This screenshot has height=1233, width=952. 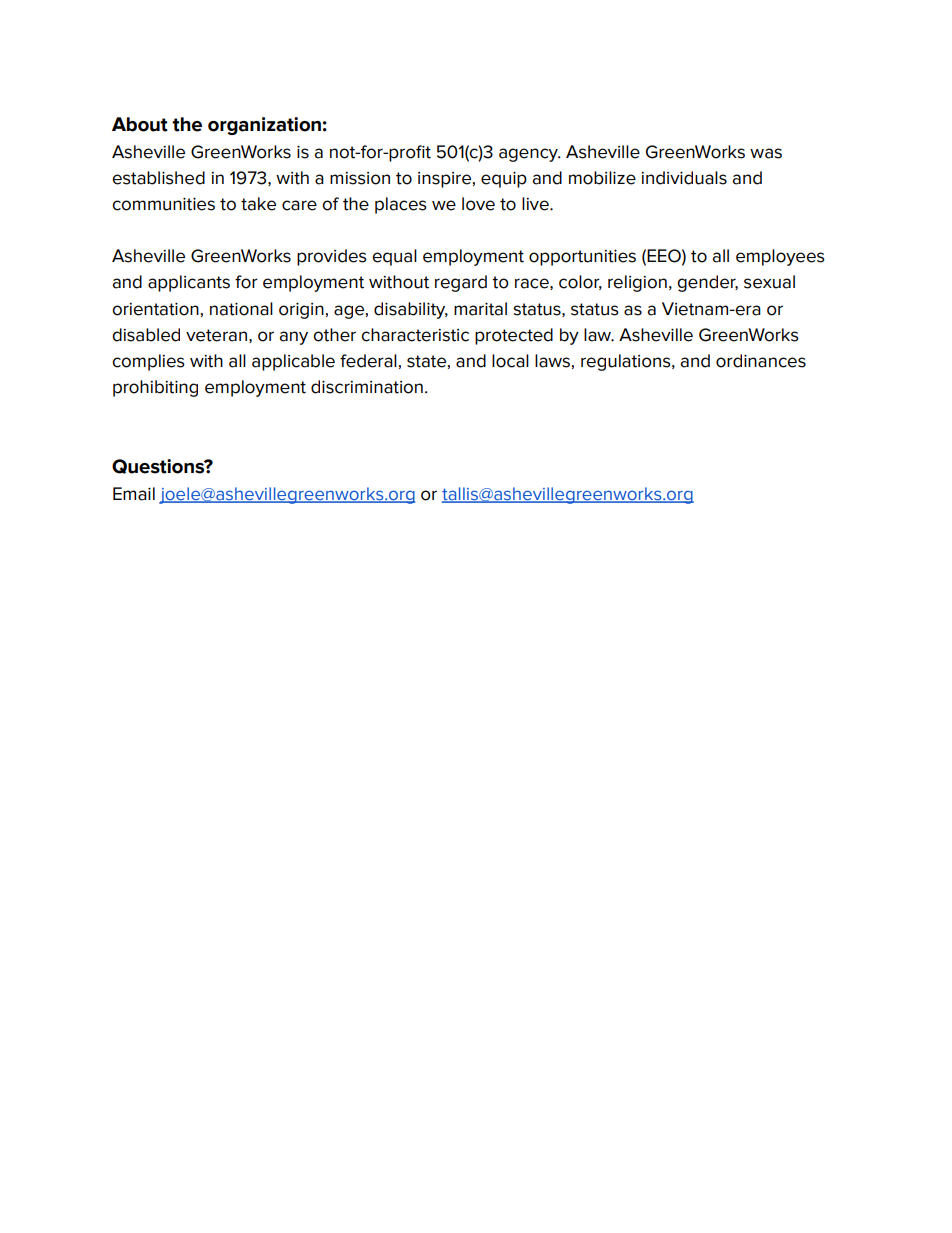 What do you see at coordinates (148, 362) in the screenshot?
I see `complies` at bounding box center [148, 362].
